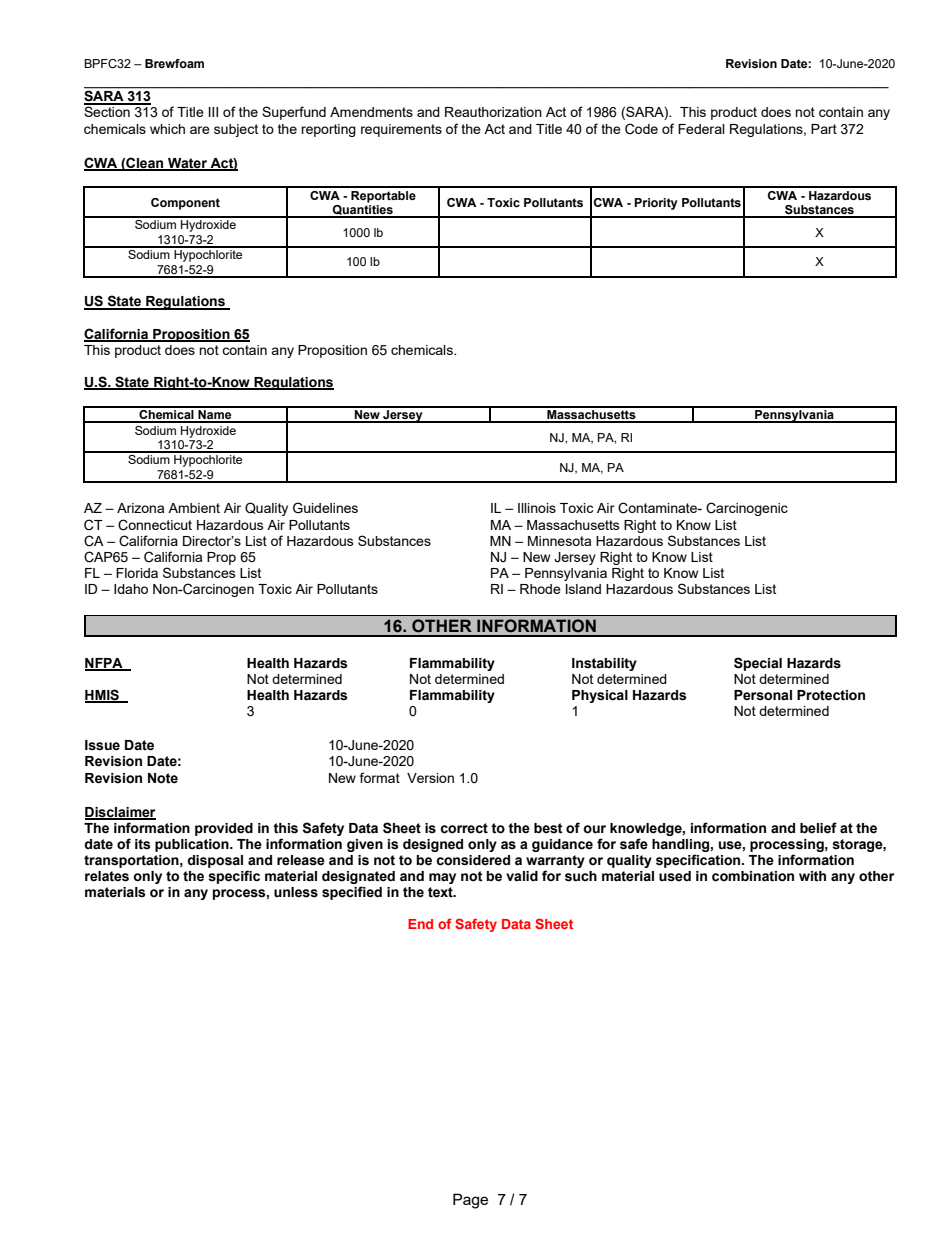 This screenshot has height=1233, width=952. What do you see at coordinates (537, 508) in the screenshot?
I see `Illinois` at bounding box center [537, 508].
